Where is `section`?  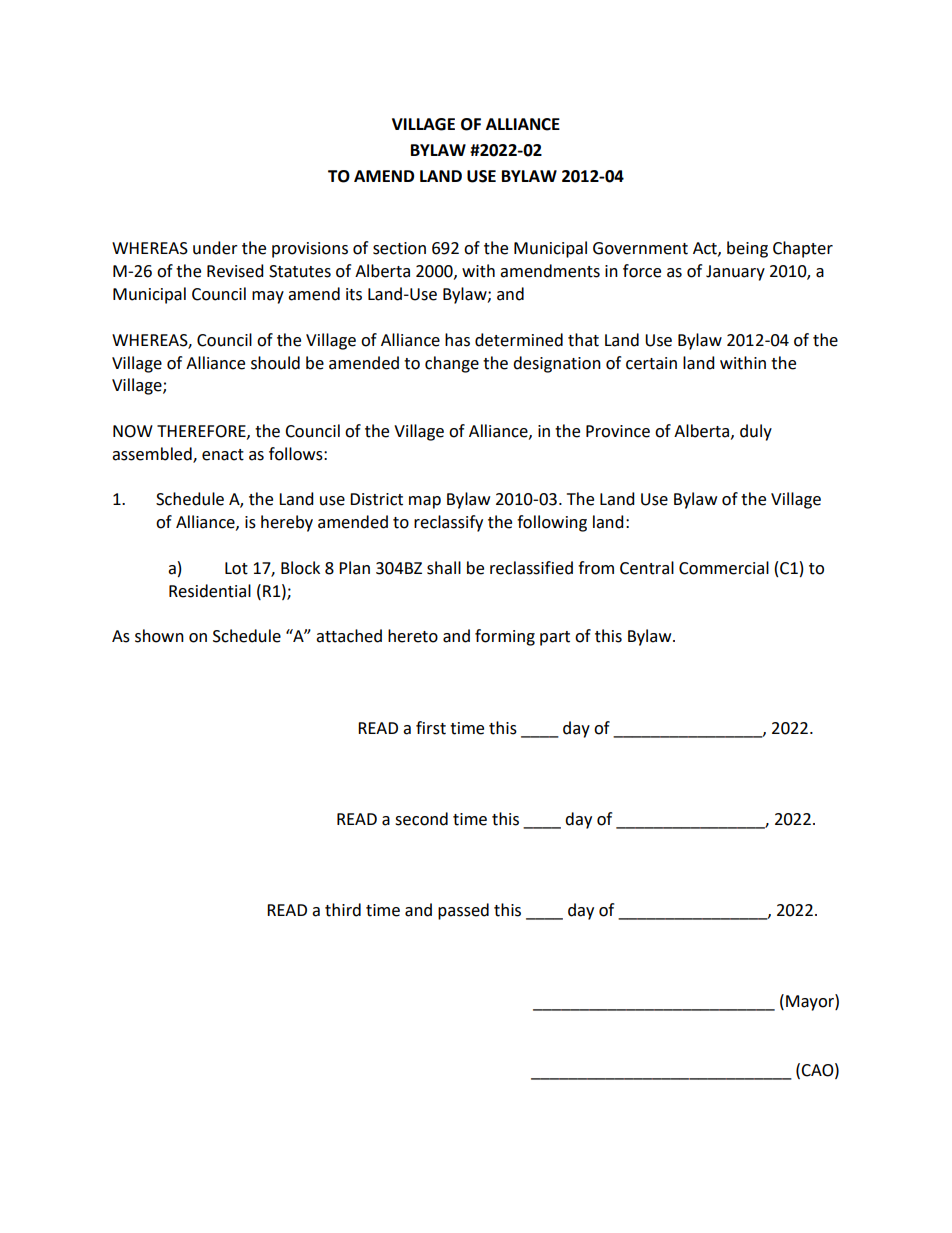 section is located at coordinates (399, 248).
